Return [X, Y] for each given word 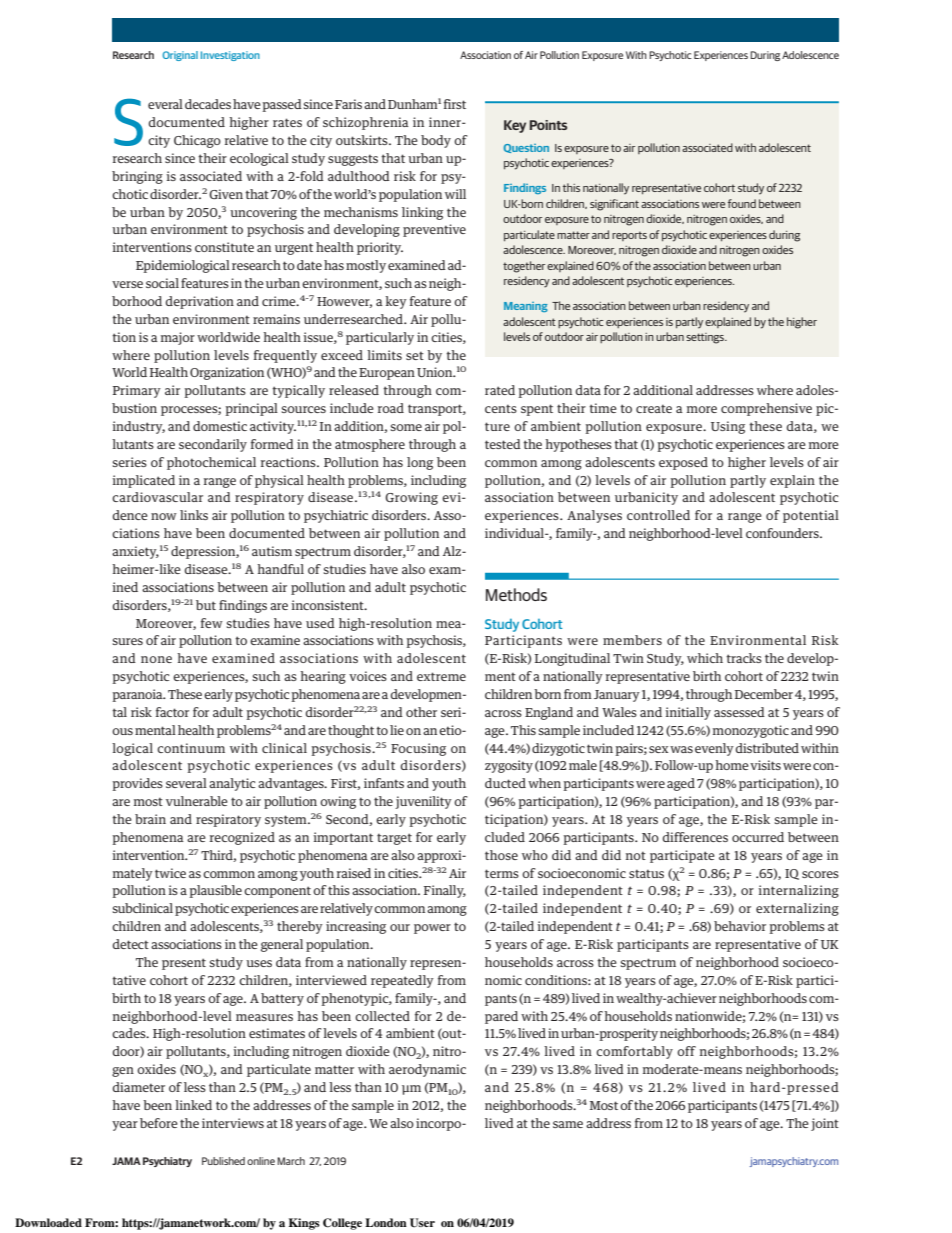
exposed [683, 463]
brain [150, 819]
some [406, 427]
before [159, 1123]
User [422, 1223]
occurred [758, 837]
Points [548, 125]
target [394, 839]
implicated [143, 481]
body [436, 141]
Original [180, 56]
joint [825, 1124]
